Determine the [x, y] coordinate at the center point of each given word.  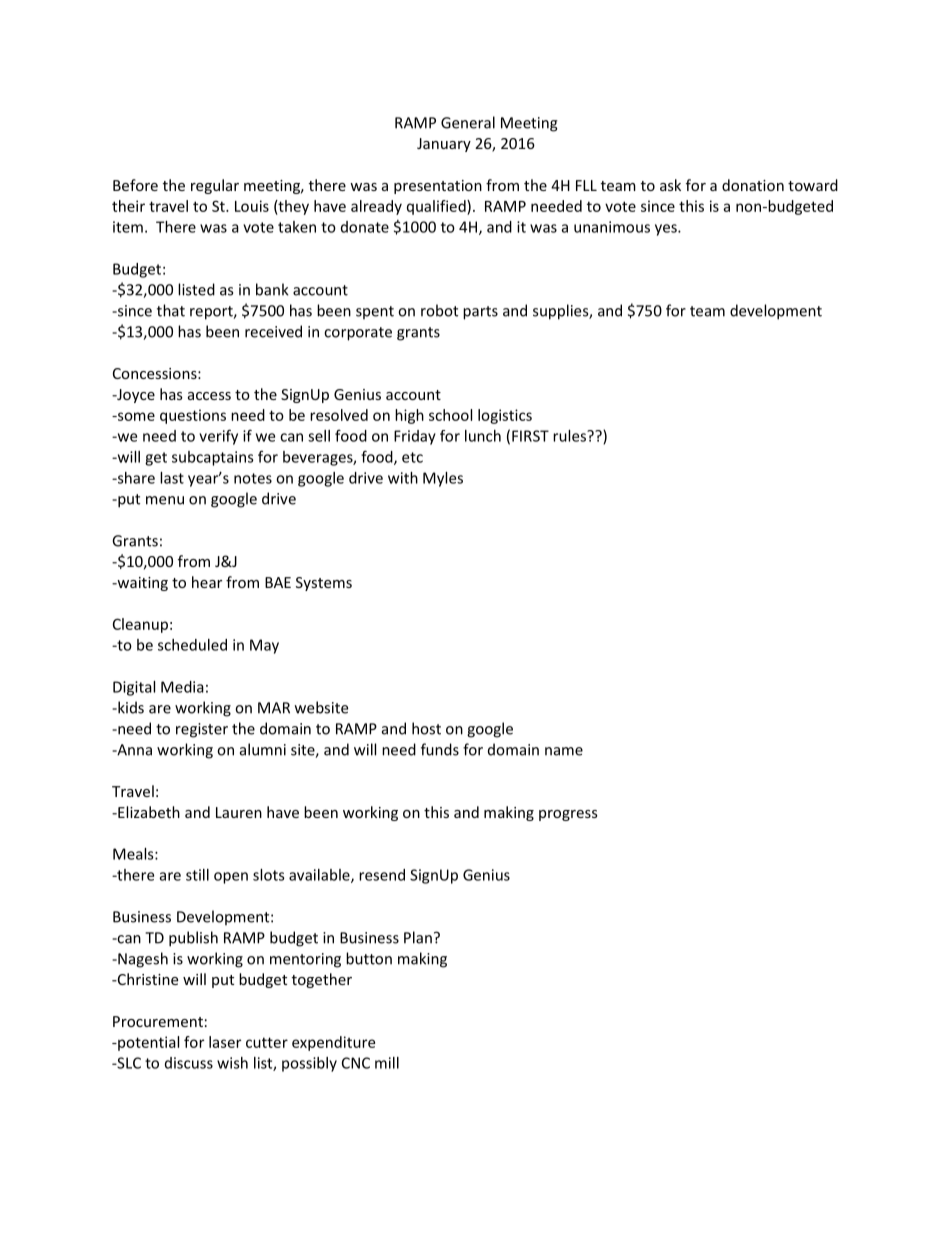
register [202, 730]
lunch [483, 436]
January [444, 145]
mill [387, 1063]
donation [753, 185]
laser [225, 1042]
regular [215, 186]
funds [440, 749]
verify [218, 437]
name [564, 751]
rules [571, 436]
